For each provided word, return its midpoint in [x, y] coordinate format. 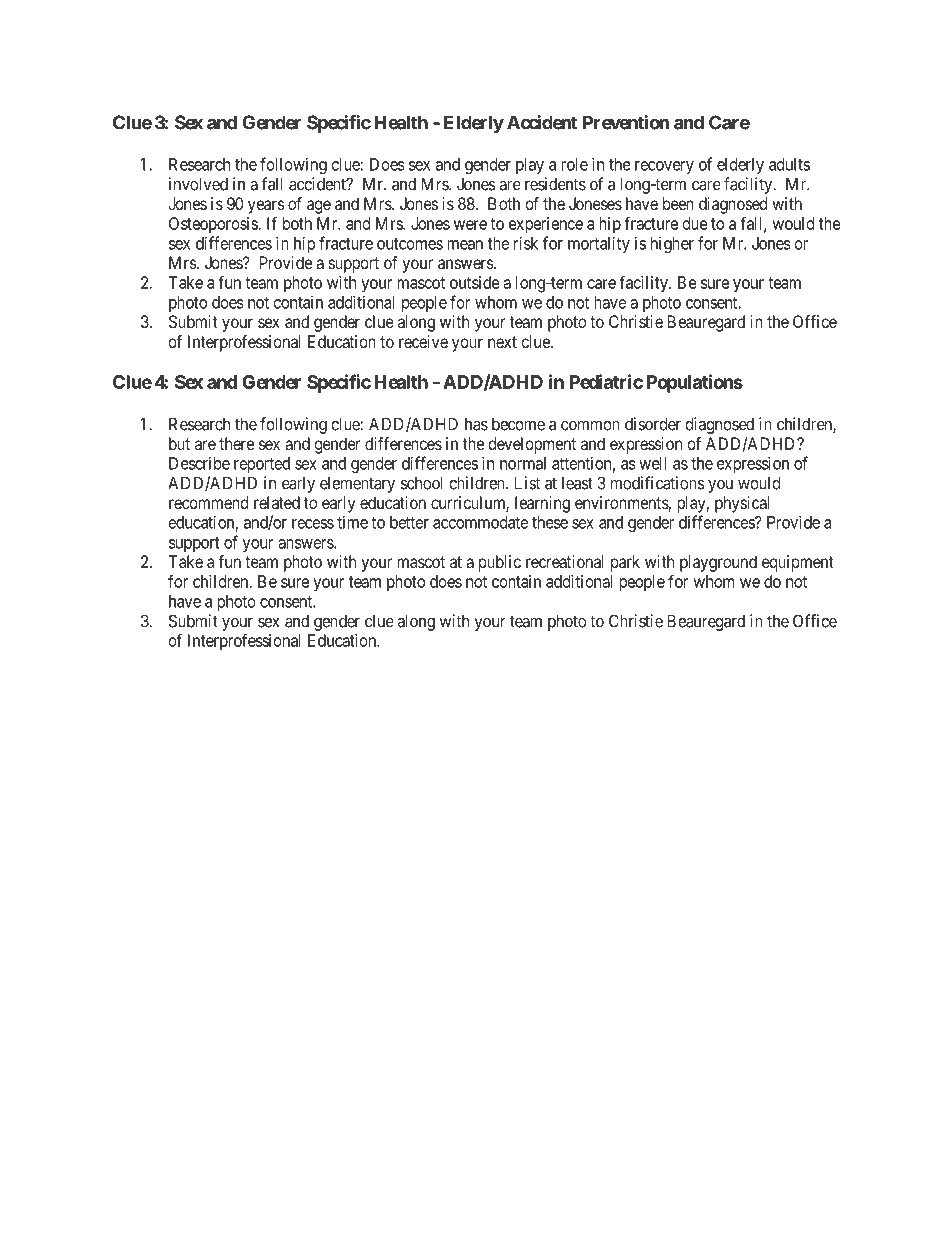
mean [465, 245]
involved [198, 184]
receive [423, 341]
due [695, 223]
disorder [653, 424]
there [236, 443]
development [532, 445]
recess [313, 524]
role [574, 164]
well [653, 463]
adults [789, 164]
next [502, 342]
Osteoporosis [214, 225]
